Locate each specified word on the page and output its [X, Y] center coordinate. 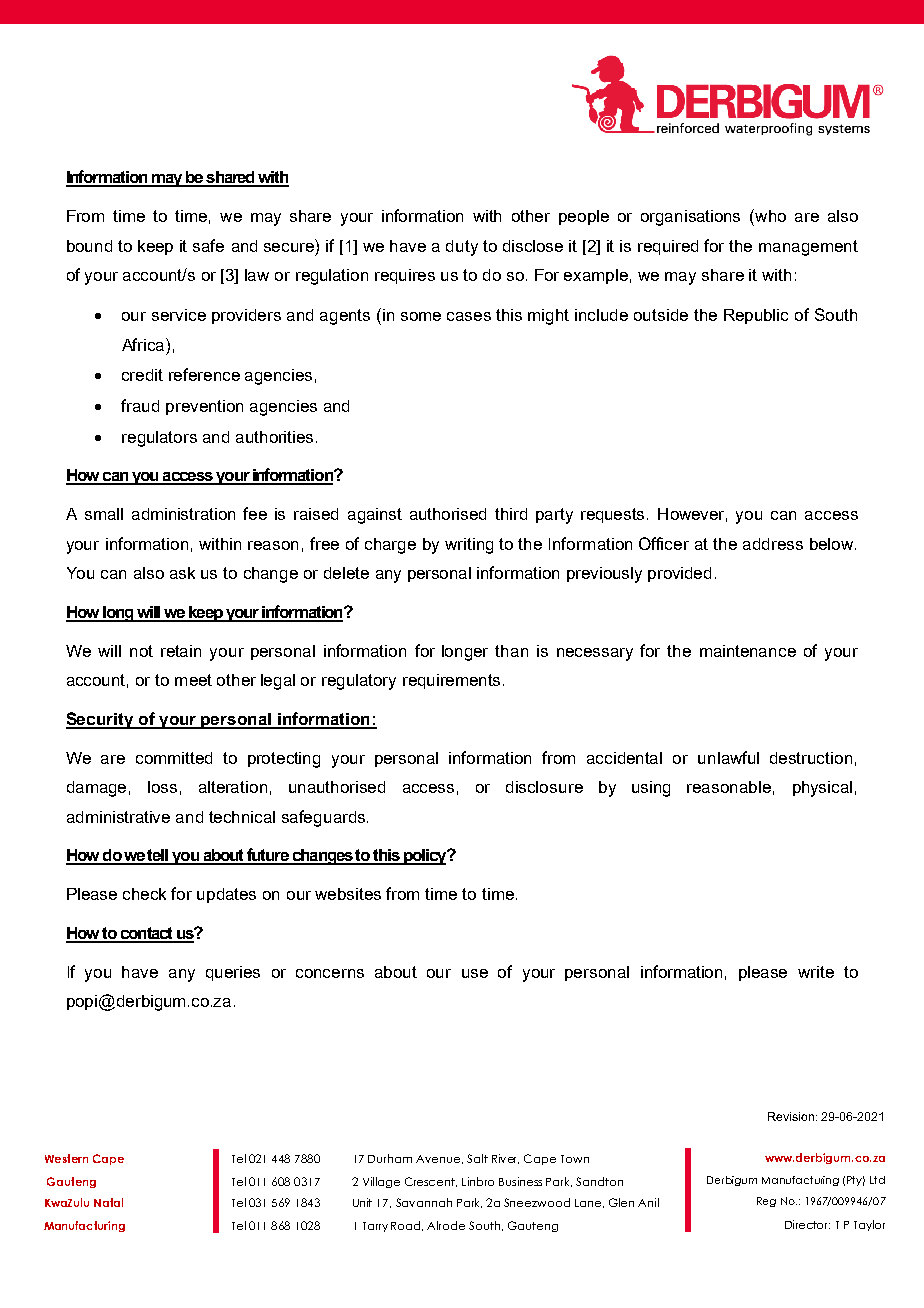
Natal [108, 1202]
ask [182, 573]
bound [89, 246]
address [773, 544]
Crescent [431, 1182]
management [808, 248]
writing [469, 546]
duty [462, 248]
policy [425, 857]
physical [822, 789]
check [144, 894]
